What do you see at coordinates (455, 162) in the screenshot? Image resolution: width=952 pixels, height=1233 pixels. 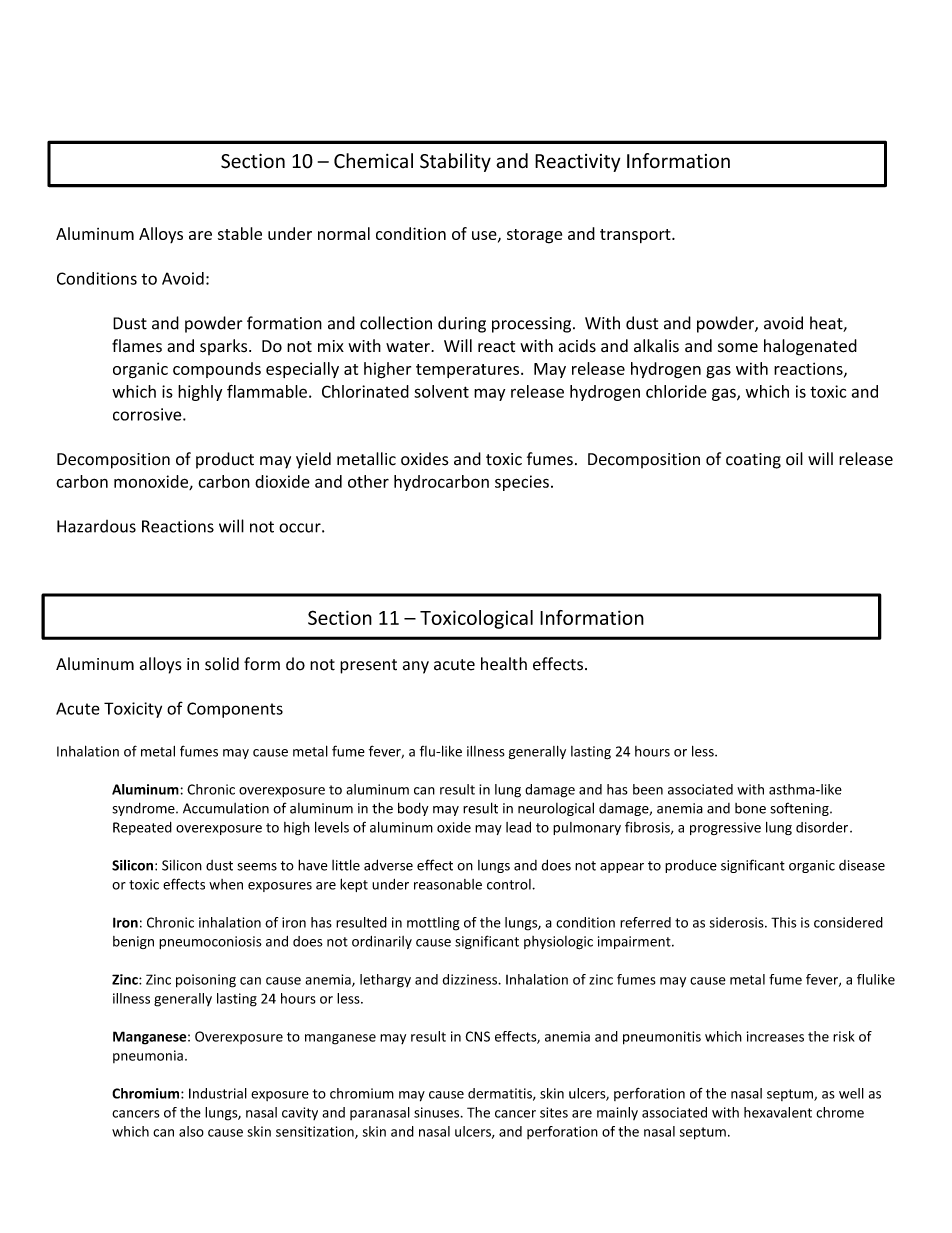 I see `Stability` at bounding box center [455, 162].
